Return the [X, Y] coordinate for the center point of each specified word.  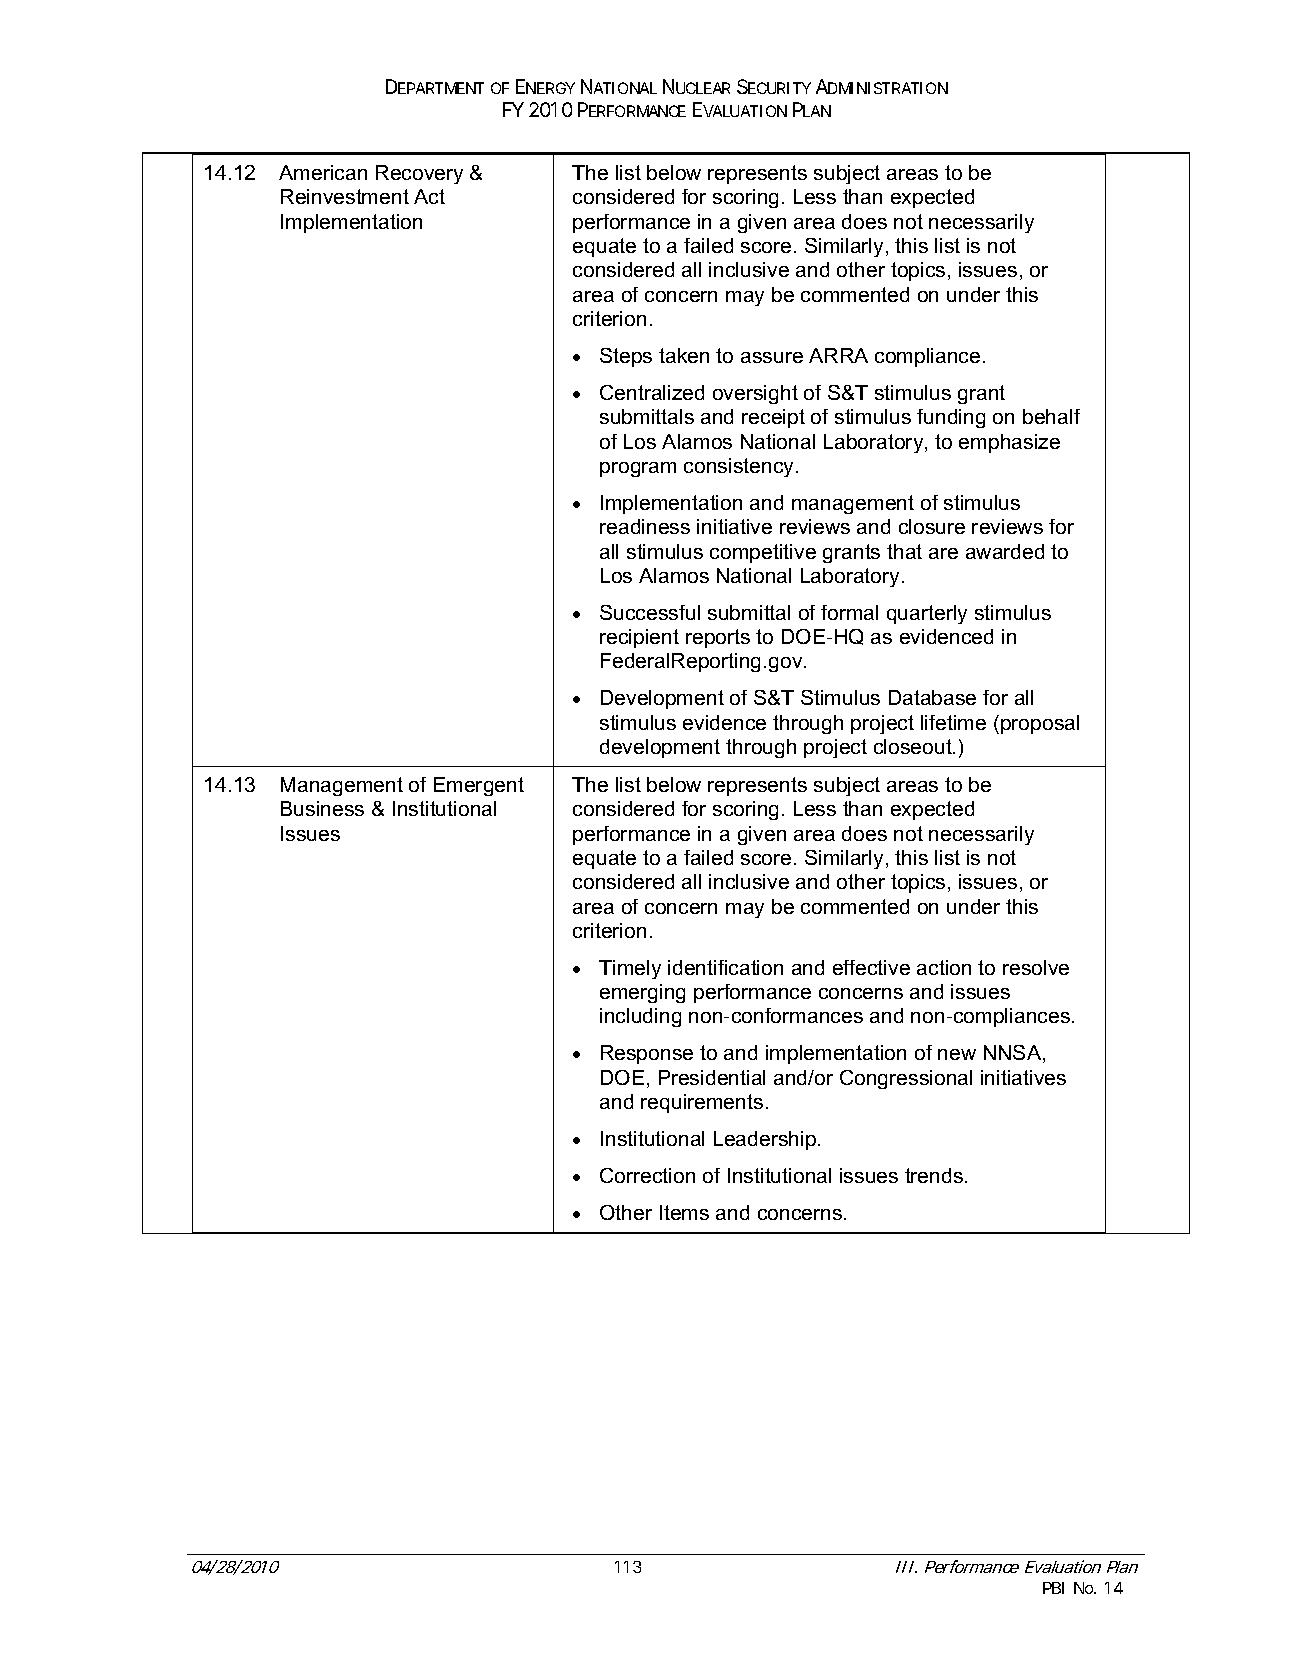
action [944, 967]
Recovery [419, 174]
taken [684, 355]
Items [684, 1212]
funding [951, 418]
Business [322, 808]
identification [725, 967]
